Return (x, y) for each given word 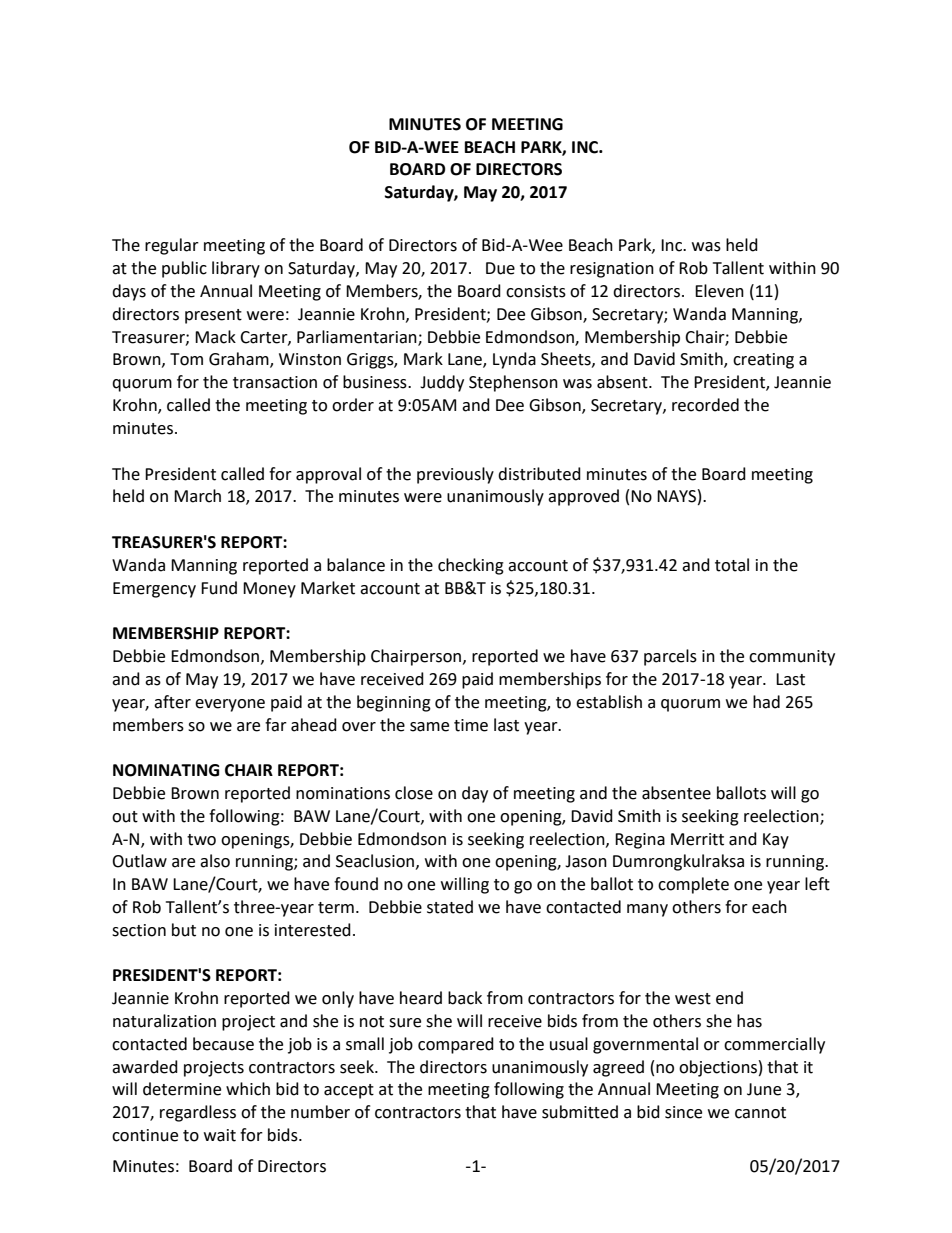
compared (456, 1045)
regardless (198, 1113)
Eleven (719, 291)
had (766, 702)
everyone (230, 705)
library (236, 269)
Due (500, 268)
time (471, 725)
